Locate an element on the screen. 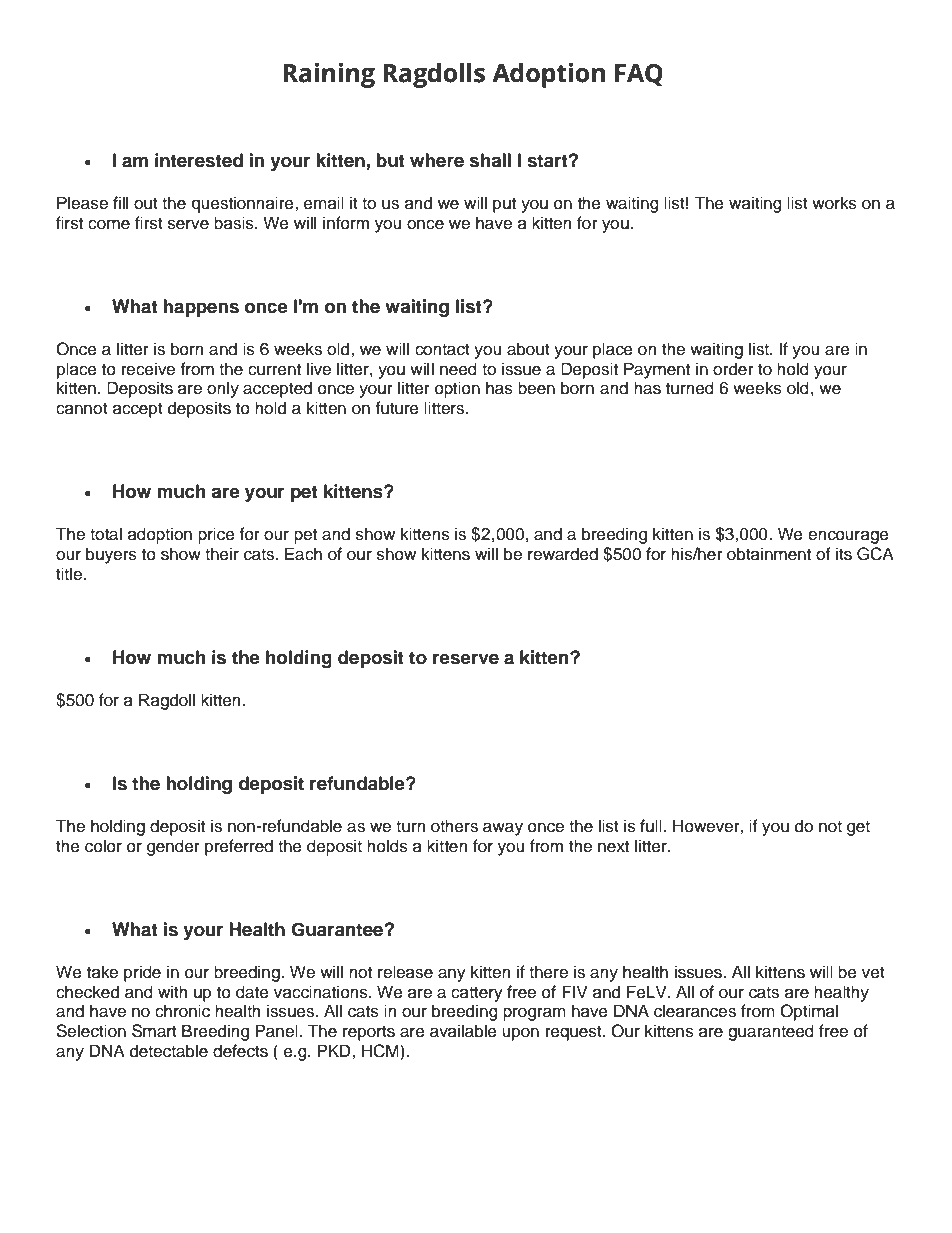 The width and height of the screenshot is (952, 1233). order is located at coordinates (733, 369).
